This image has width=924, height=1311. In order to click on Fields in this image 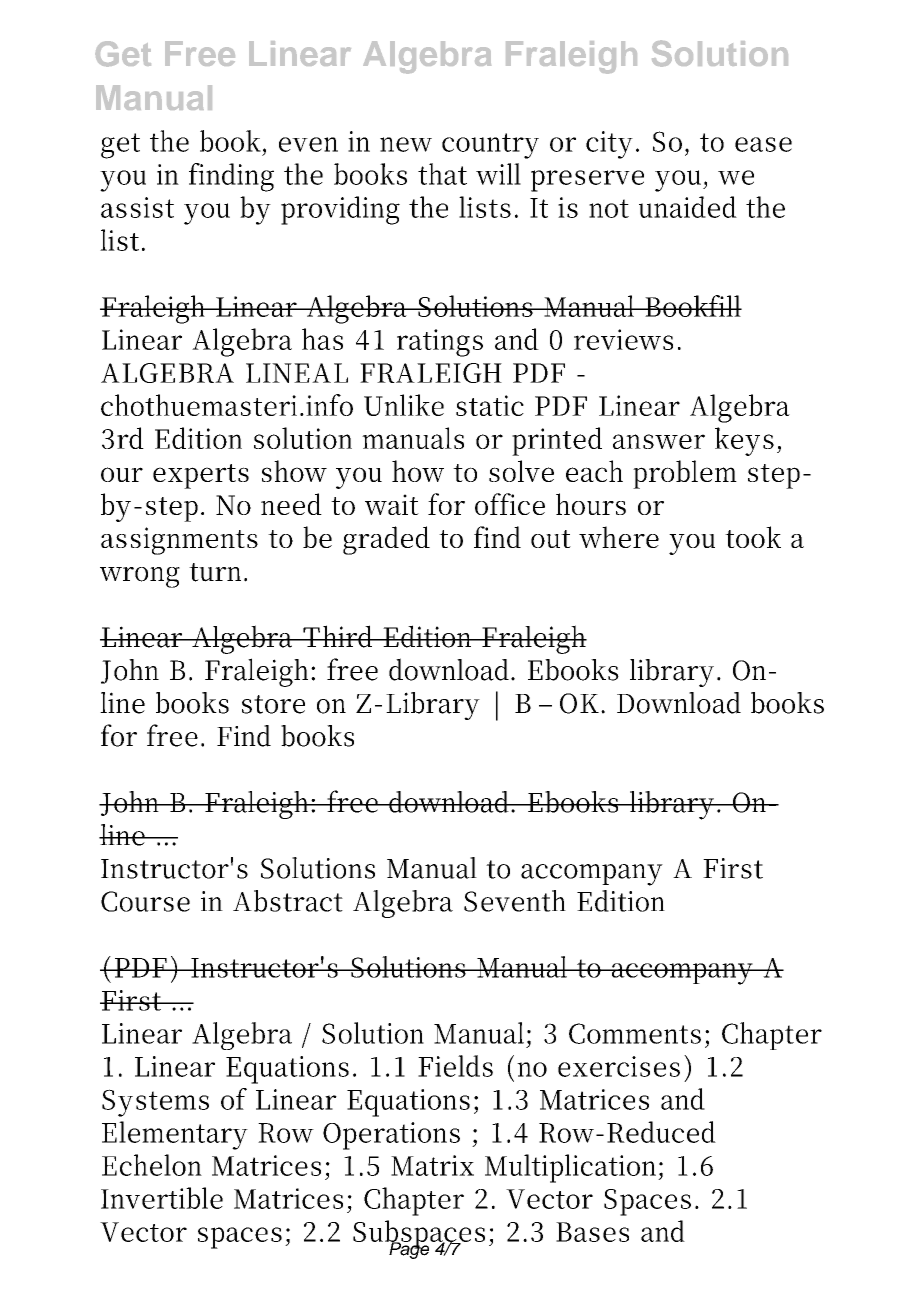, I will do `click(455, 1066)`.
